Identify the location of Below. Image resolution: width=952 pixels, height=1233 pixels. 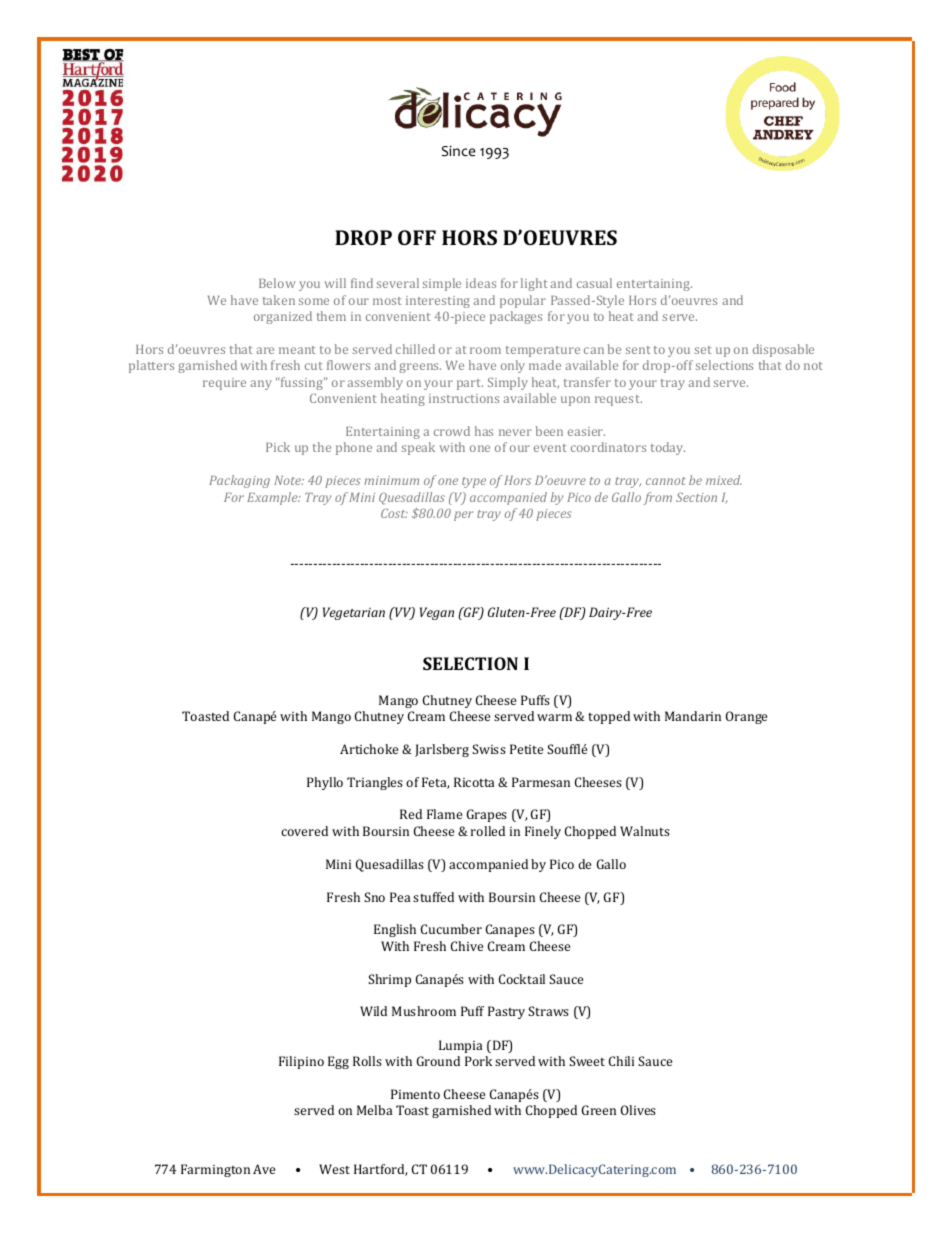
(277, 283).
